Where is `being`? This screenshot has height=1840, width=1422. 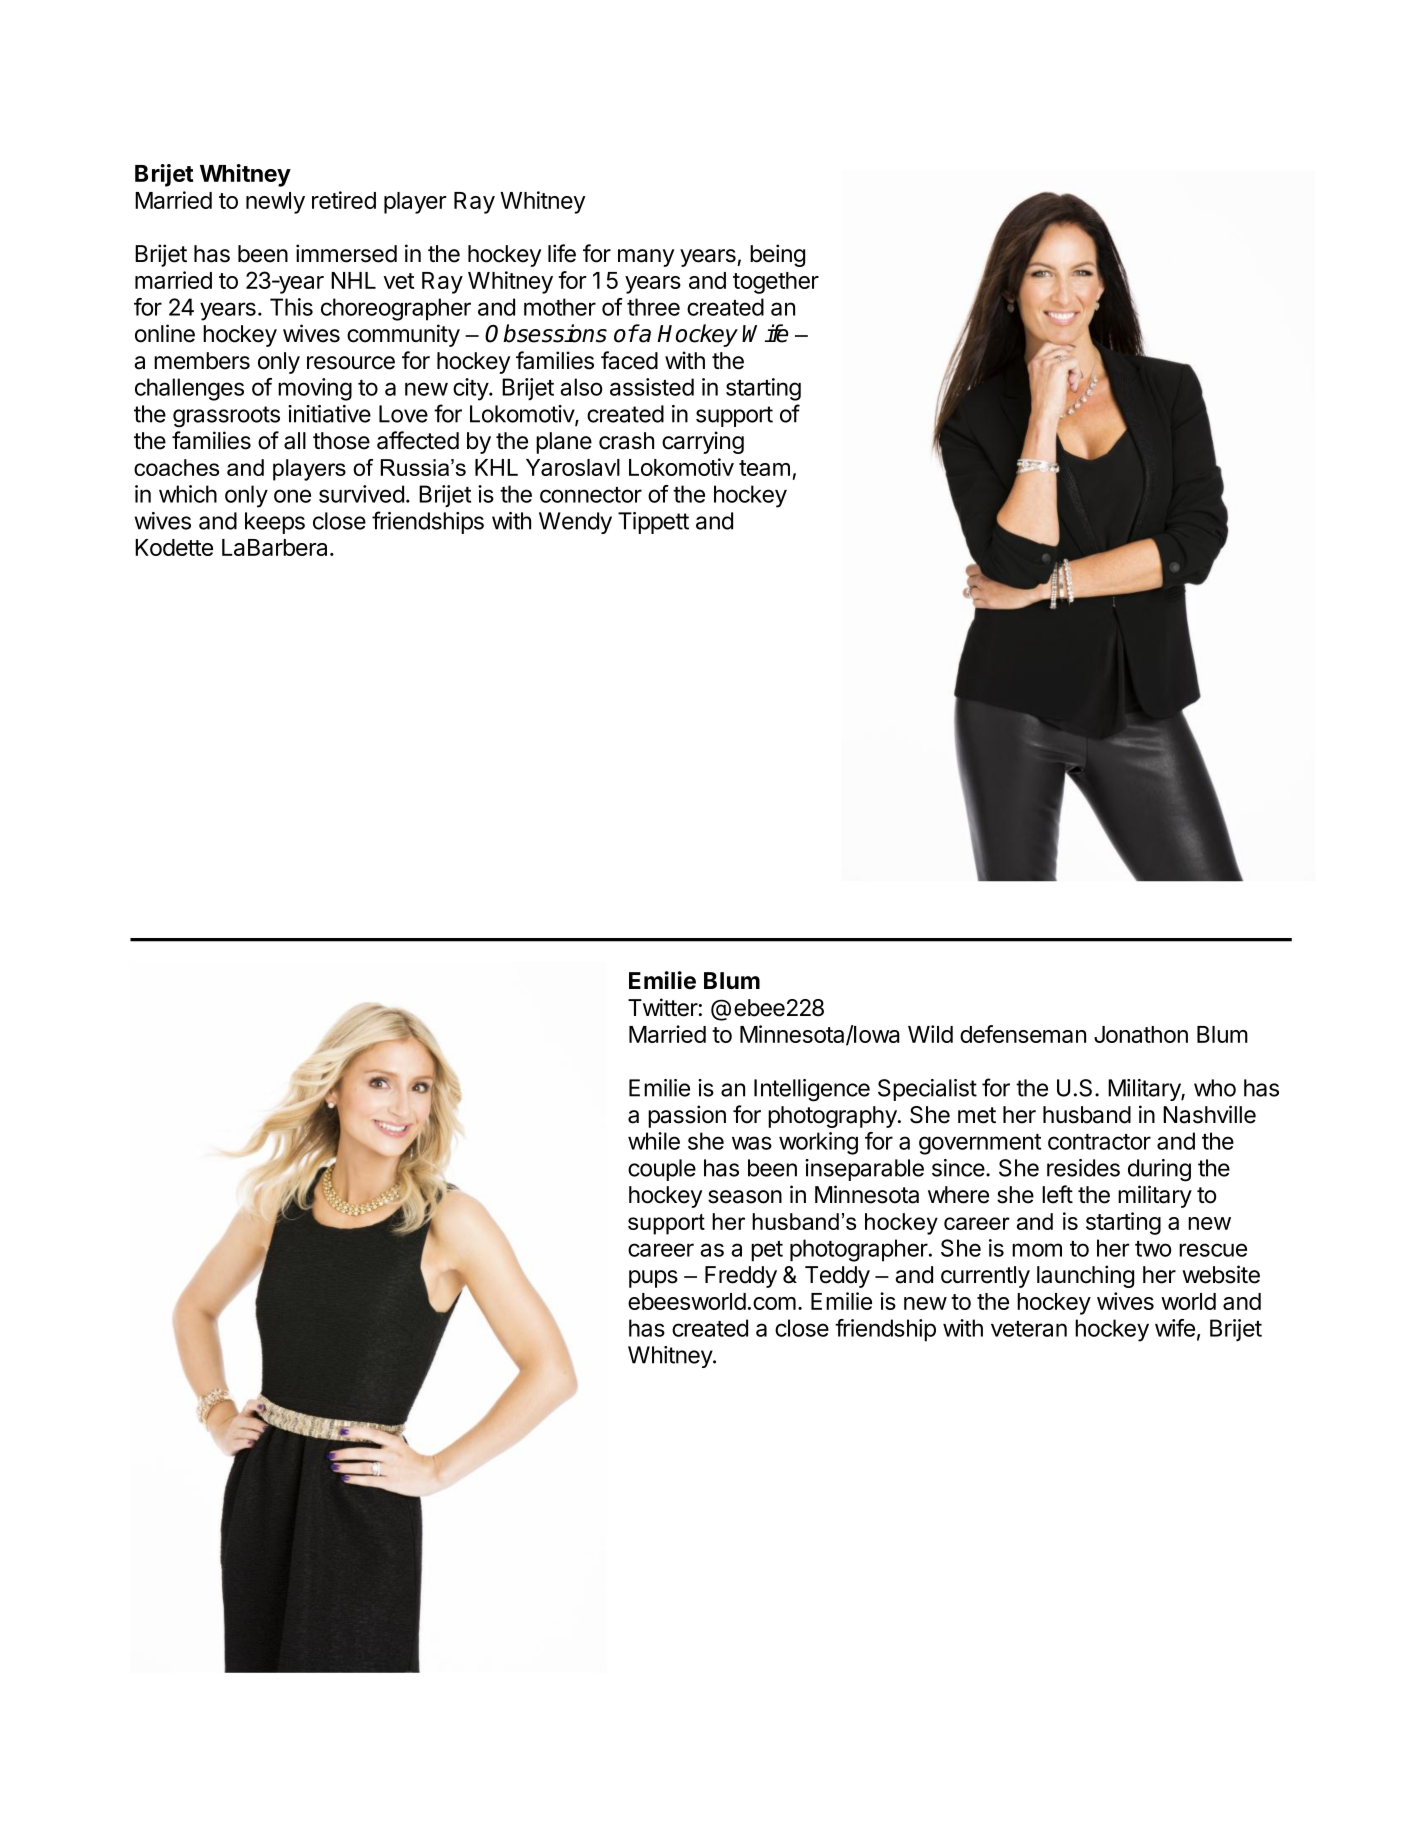 being is located at coordinates (777, 255).
